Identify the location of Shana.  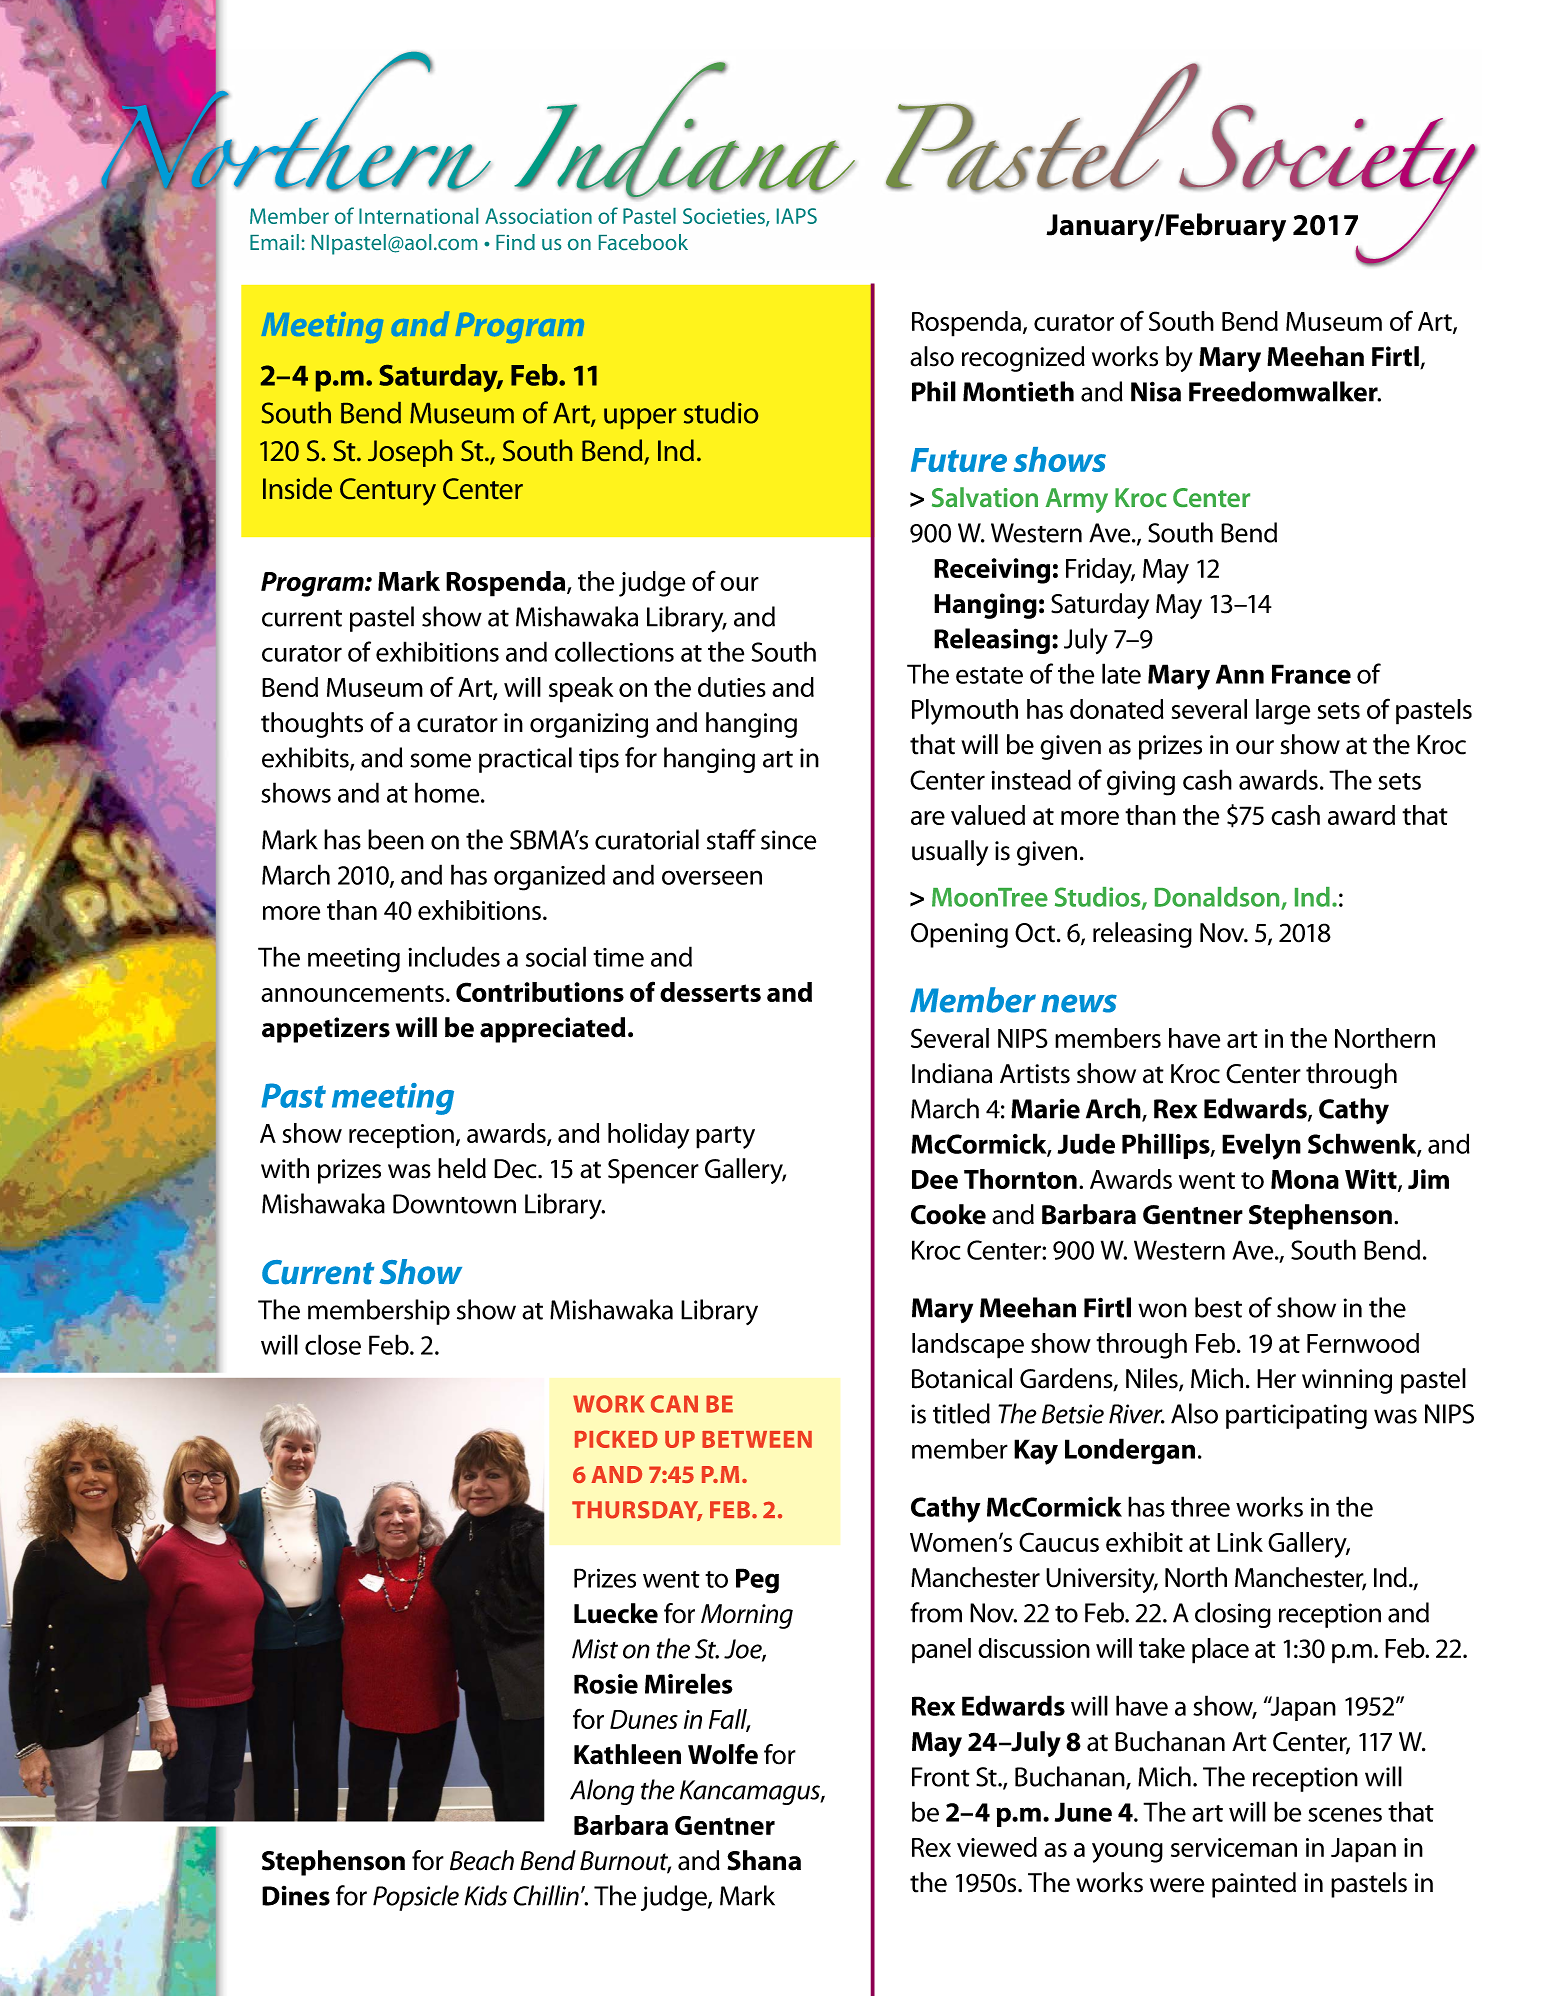
(764, 1860).
